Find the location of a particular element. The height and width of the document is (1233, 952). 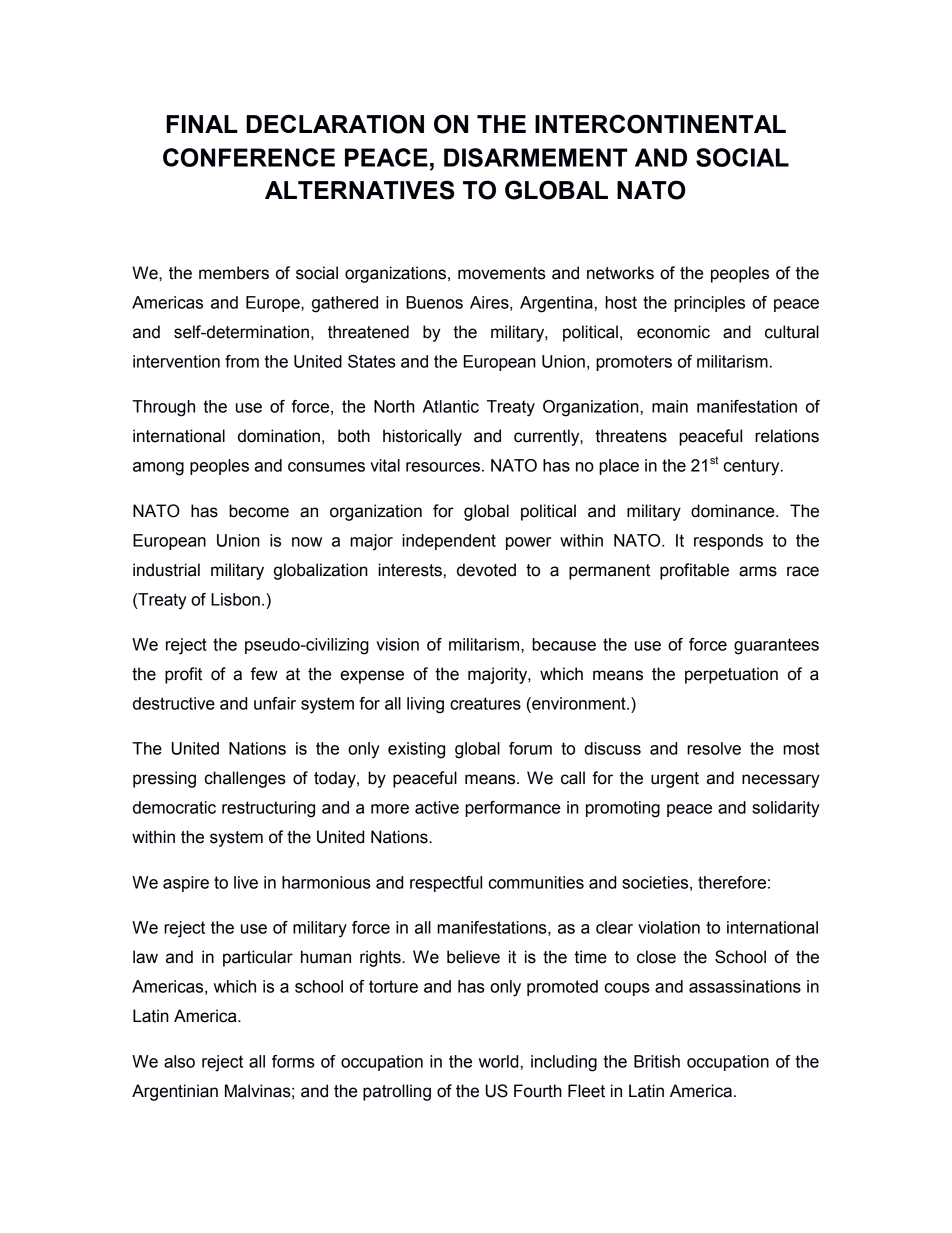

from is located at coordinates (242, 361).
